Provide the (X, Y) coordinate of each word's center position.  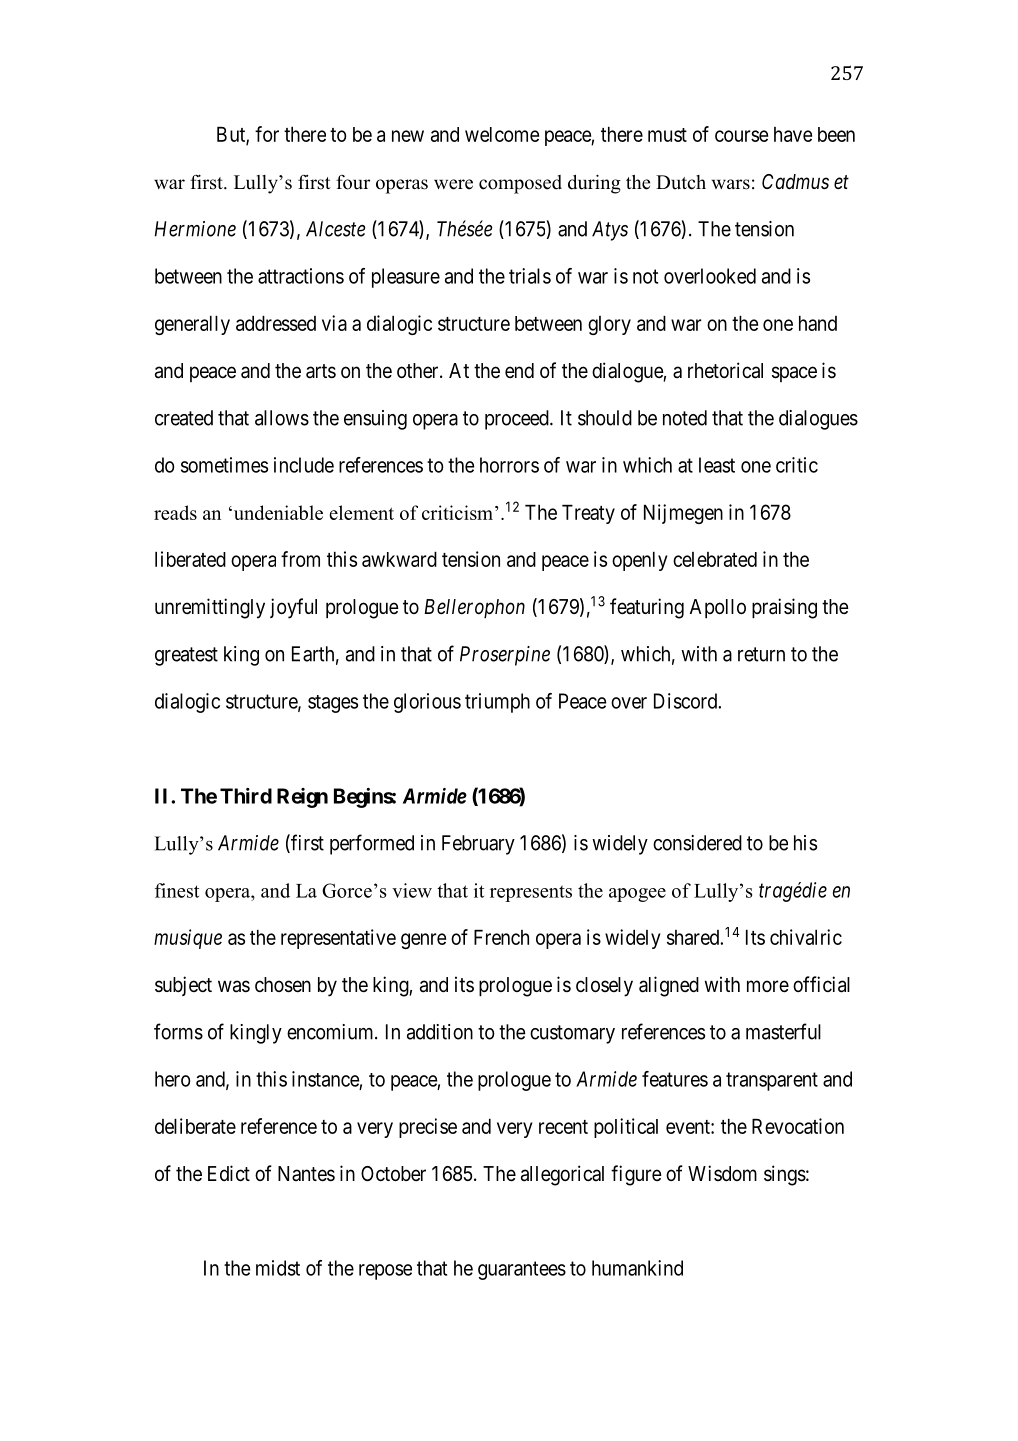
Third (246, 796)
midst (278, 1268)
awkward (399, 559)
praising (784, 608)
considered (697, 843)
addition (440, 1032)
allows (282, 418)
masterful (783, 1031)
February (478, 845)
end (519, 370)
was (234, 986)
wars (731, 184)
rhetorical (725, 370)
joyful (293, 608)
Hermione (195, 229)
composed (520, 184)
